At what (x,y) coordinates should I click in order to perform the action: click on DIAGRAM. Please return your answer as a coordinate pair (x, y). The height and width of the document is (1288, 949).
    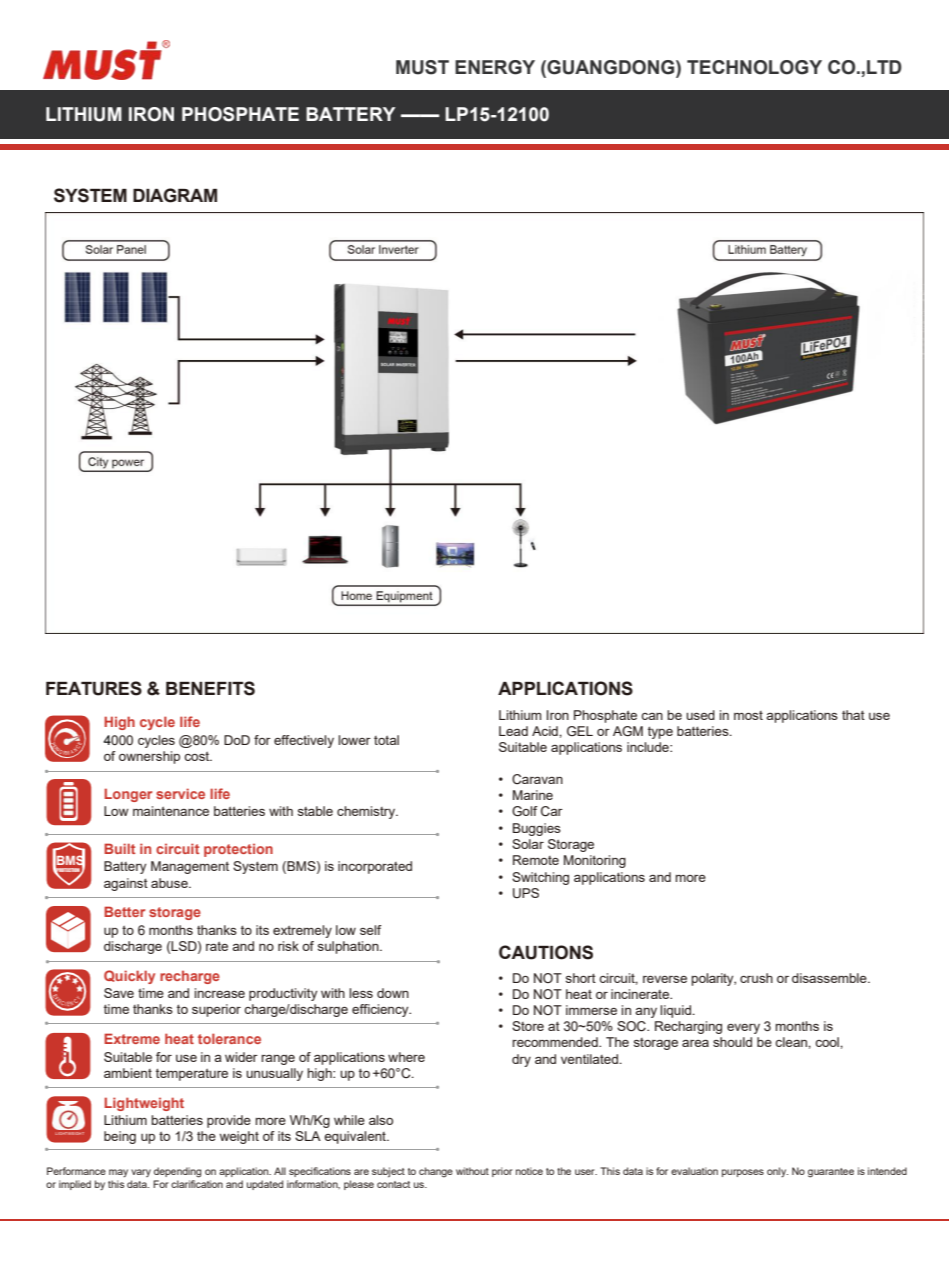
    Looking at the image, I should click on (175, 195).
